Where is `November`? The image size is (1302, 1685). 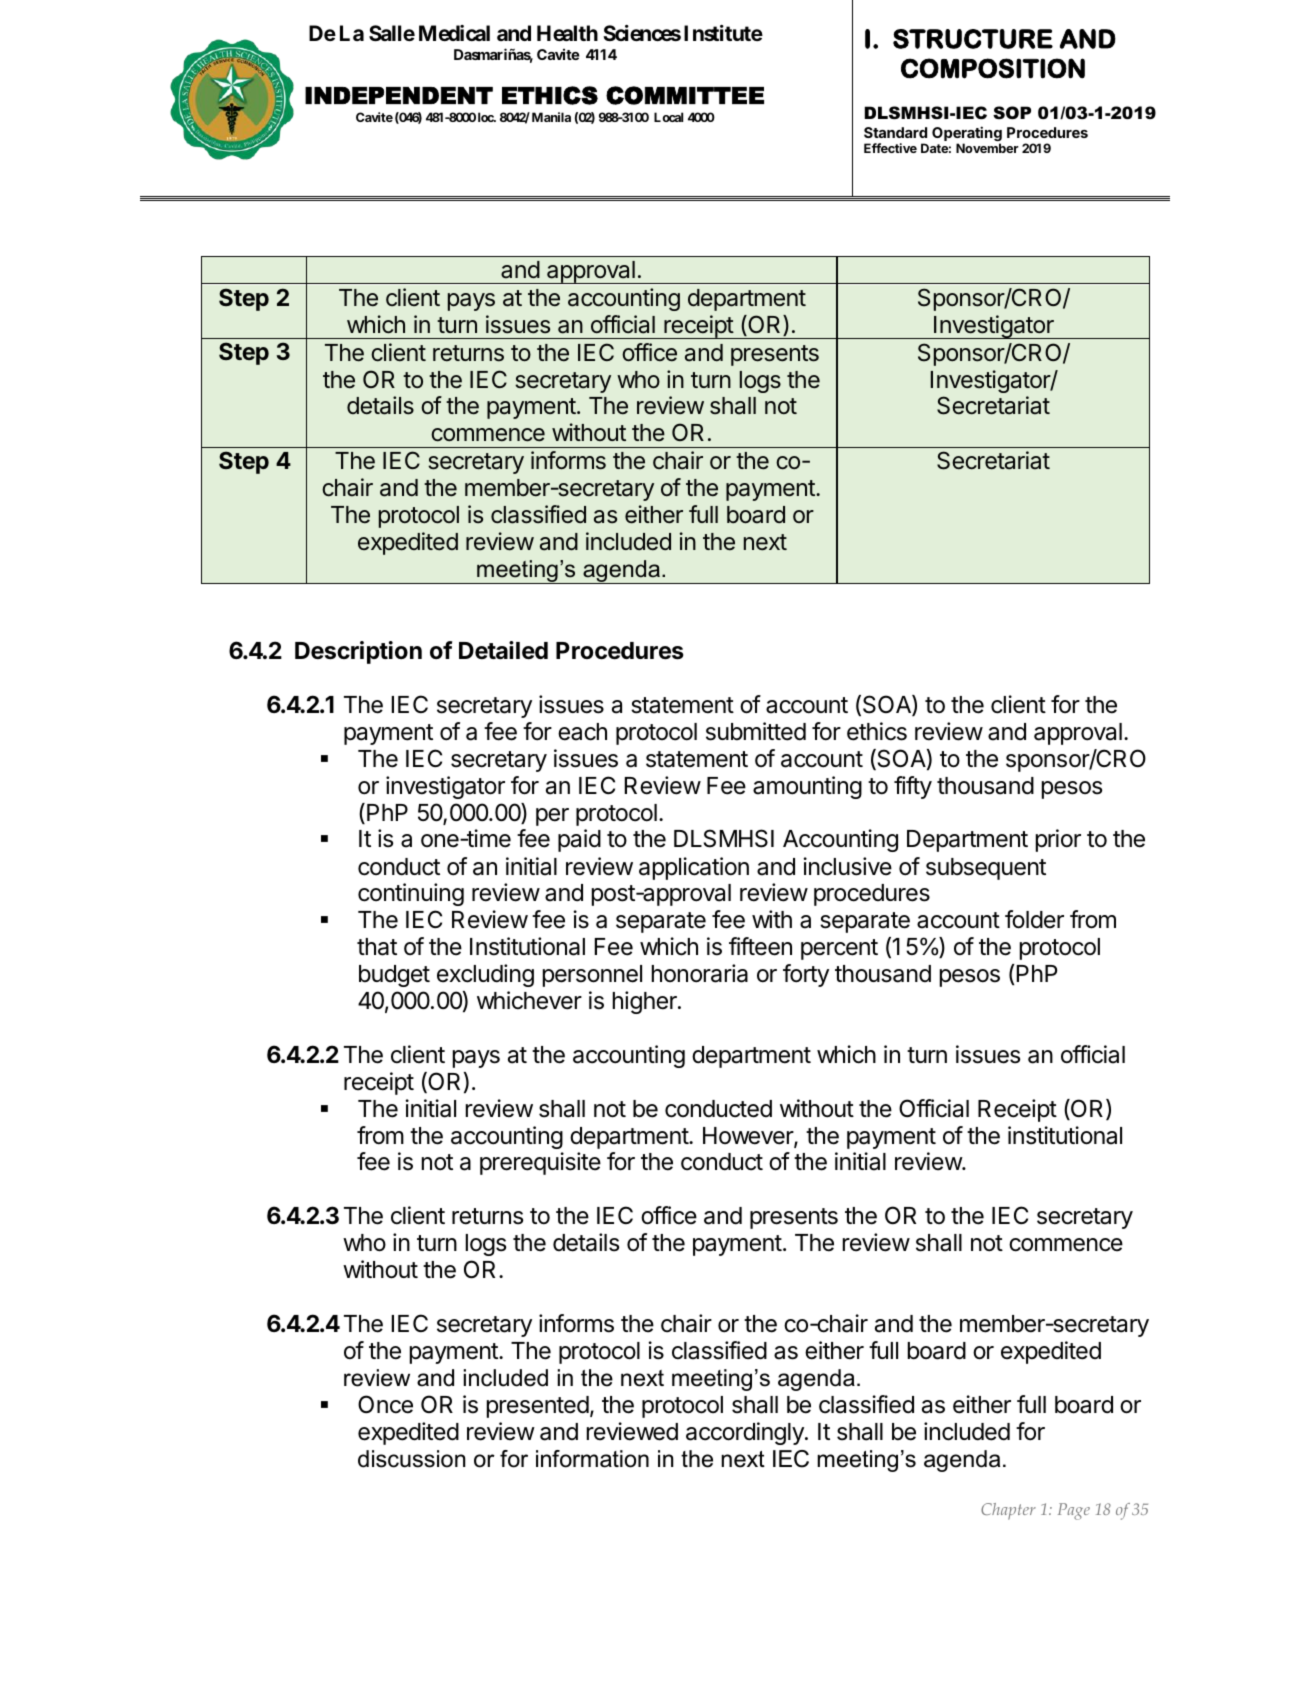
November is located at coordinates (987, 148).
